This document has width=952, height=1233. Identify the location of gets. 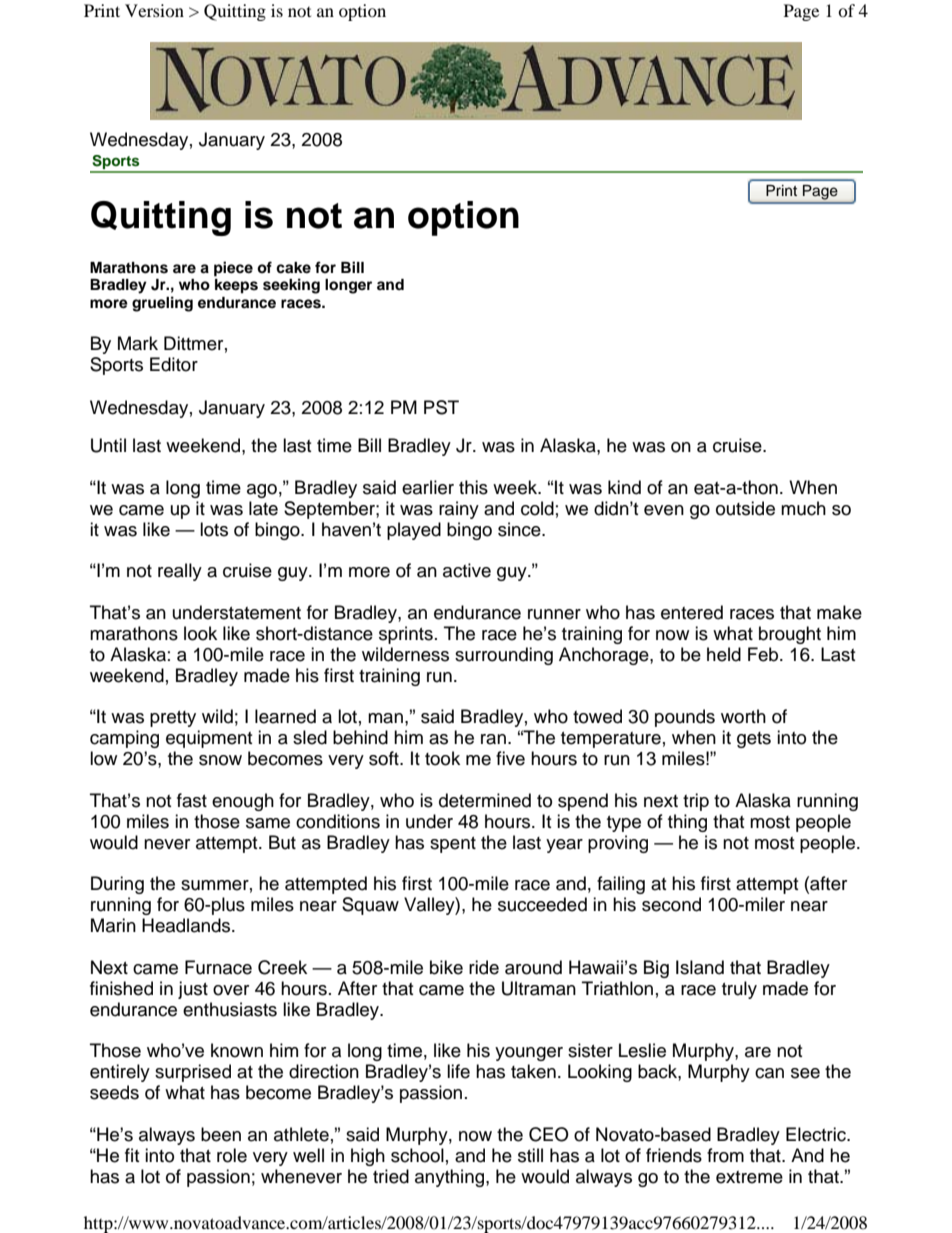
(754, 740).
